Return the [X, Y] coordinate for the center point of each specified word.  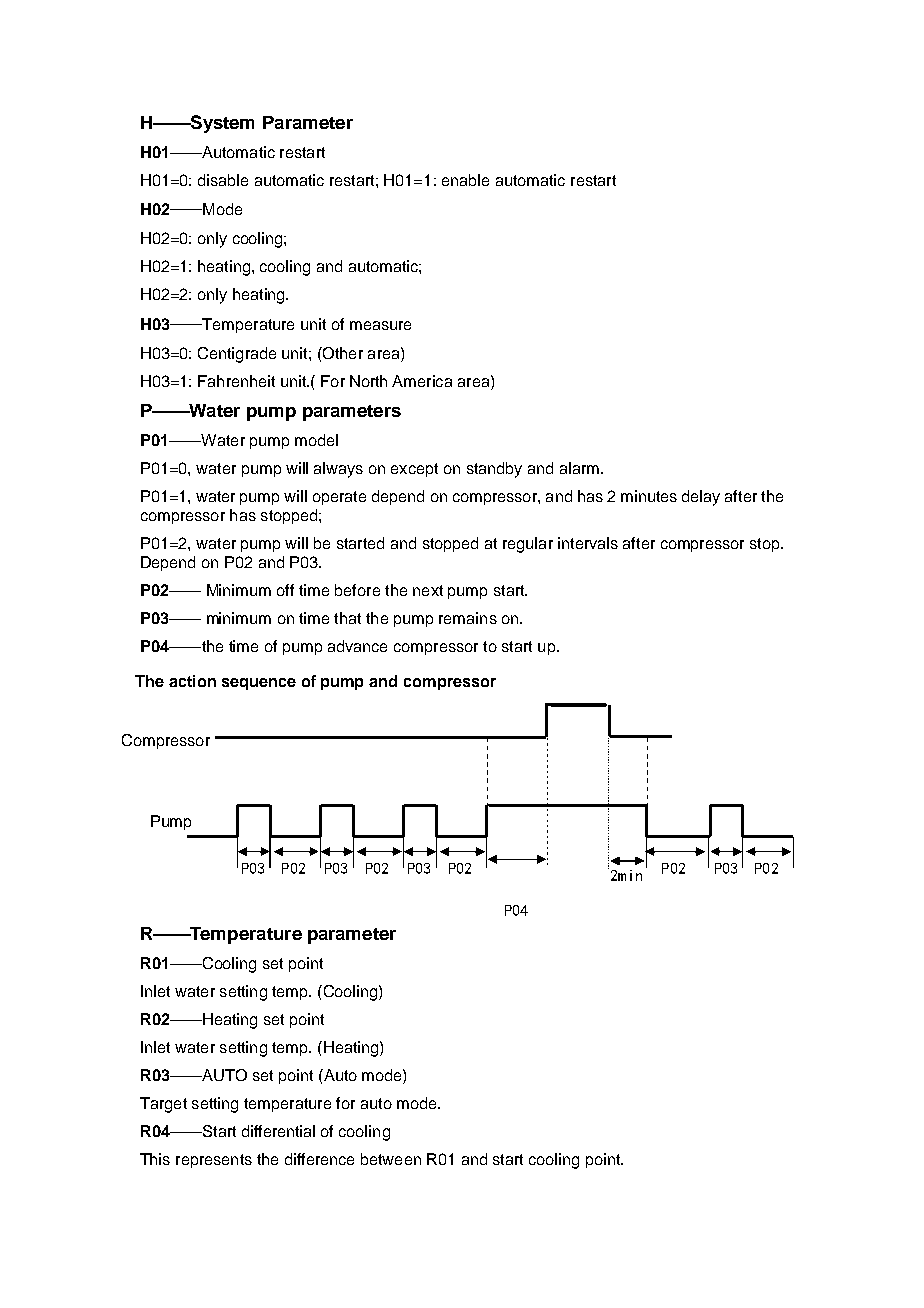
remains [468, 618]
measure [380, 325]
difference [319, 1159]
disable [223, 180]
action [192, 681]
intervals [588, 543]
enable [465, 180]
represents [214, 1161]
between [391, 1159]
